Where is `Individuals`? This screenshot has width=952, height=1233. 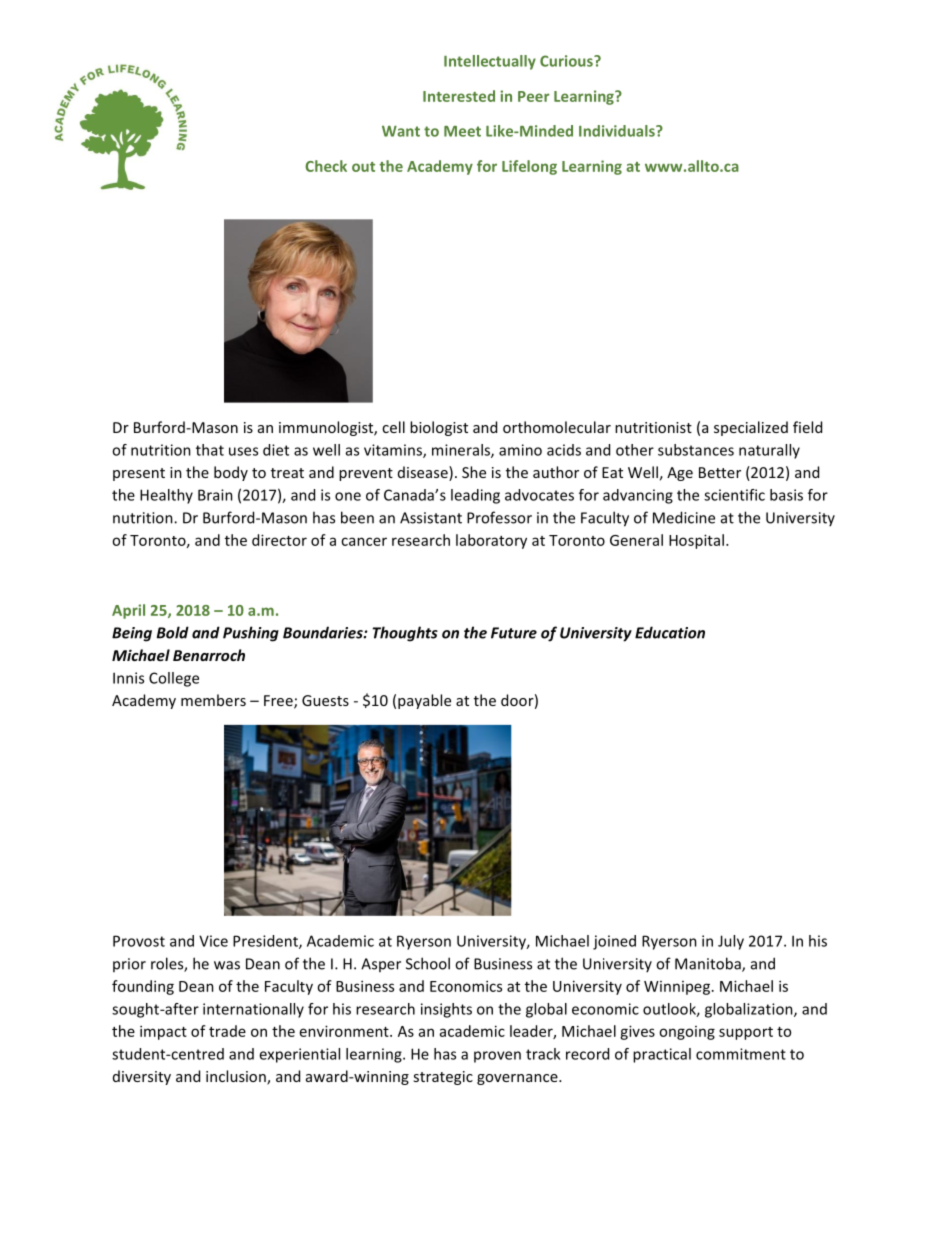 Individuals is located at coordinates (618, 131).
